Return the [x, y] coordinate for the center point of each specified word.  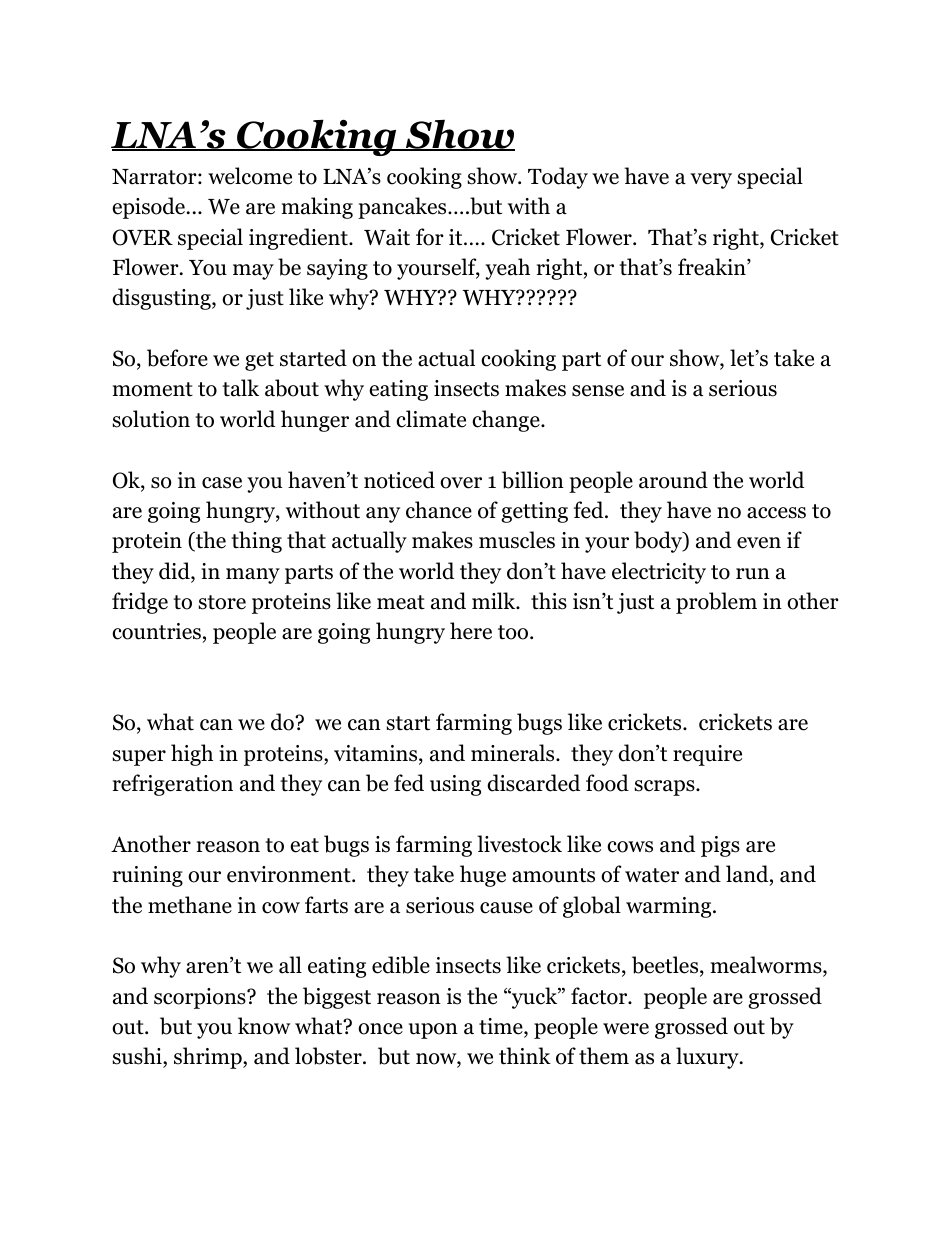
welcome [250, 176]
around [673, 480]
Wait [387, 237]
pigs [720, 846]
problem [716, 603]
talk [240, 388]
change [507, 421]
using [455, 785]
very [711, 181]
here [471, 631]
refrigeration [173, 785]
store [222, 602]
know [264, 1026]
